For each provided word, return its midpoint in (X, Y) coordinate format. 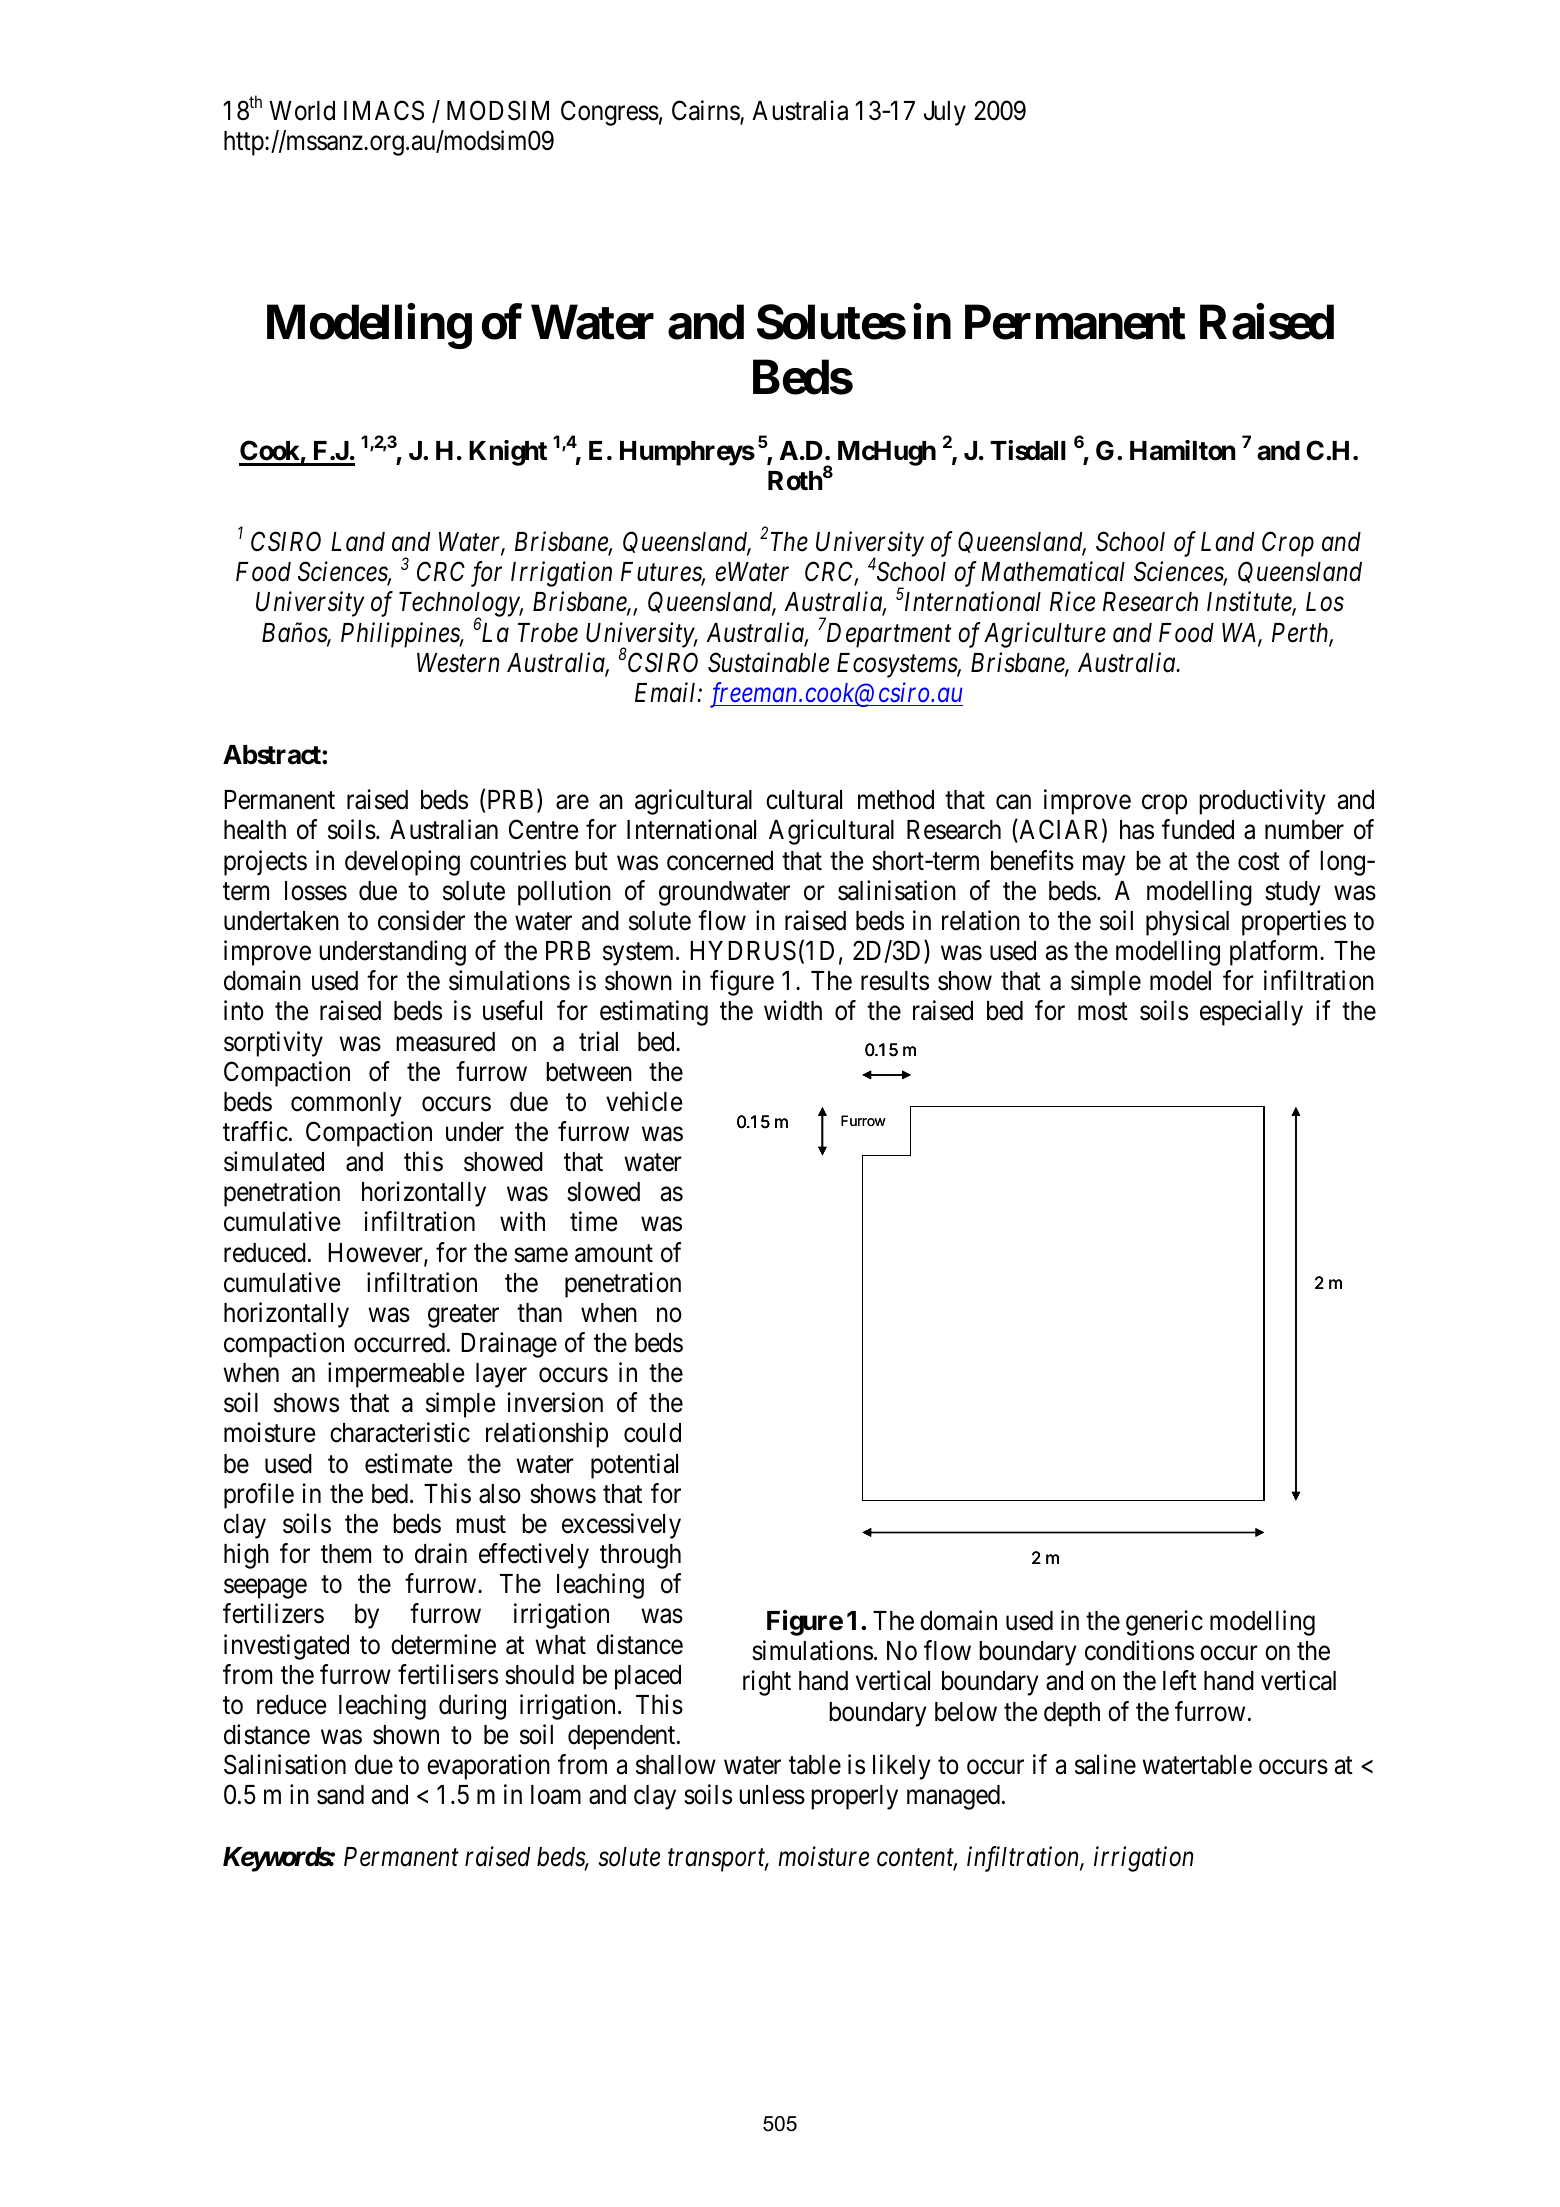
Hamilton (1183, 450)
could (652, 1433)
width (793, 1010)
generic (1164, 1623)
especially (1251, 1013)
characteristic (400, 1433)
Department (889, 635)
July (945, 113)
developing (402, 863)
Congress (610, 113)
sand (340, 1795)
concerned (720, 861)
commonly (346, 1104)
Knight (508, 453)
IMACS (384, 110)
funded (1198, 830)
